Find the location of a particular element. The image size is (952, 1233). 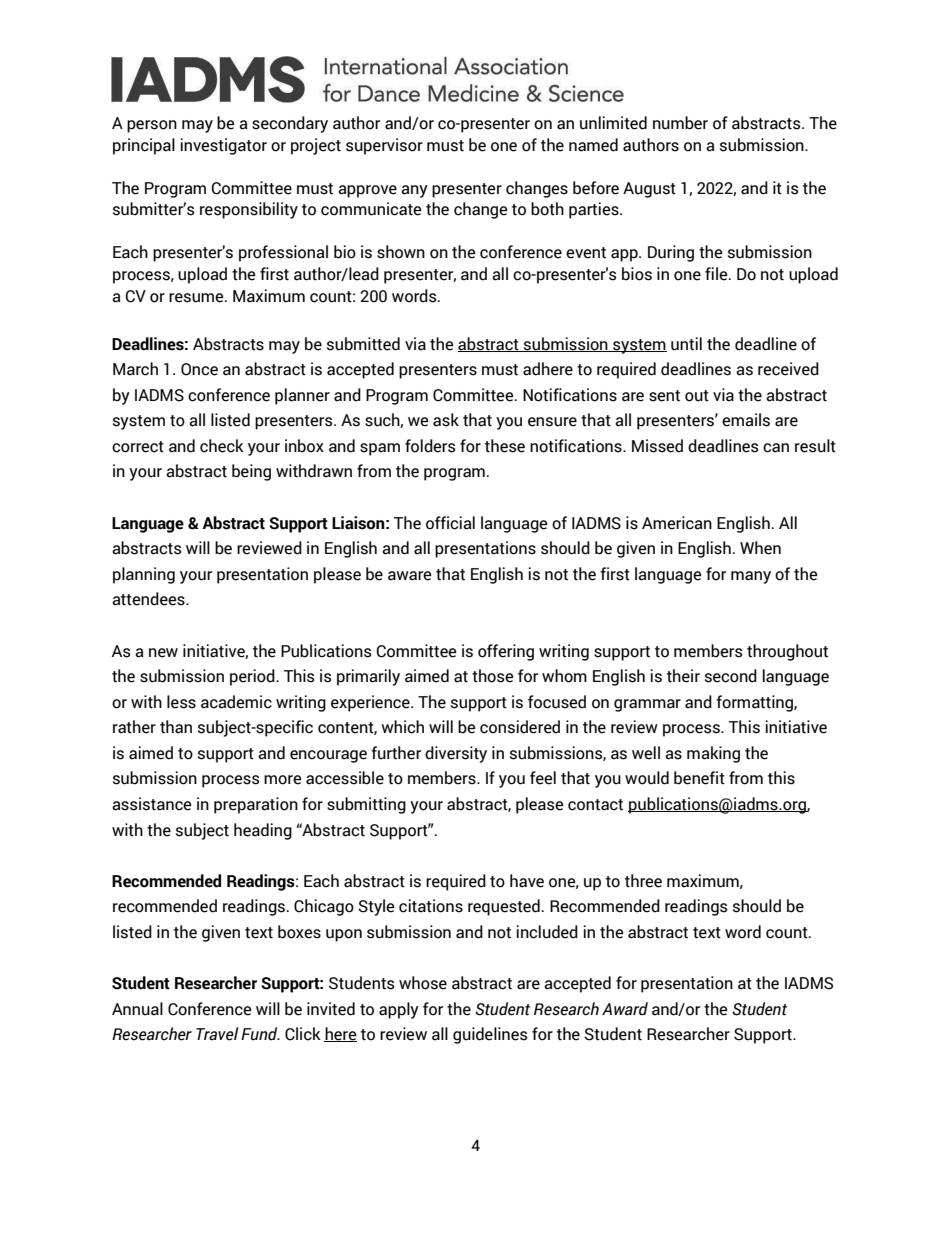

many is located at coordinates (751, 577).
